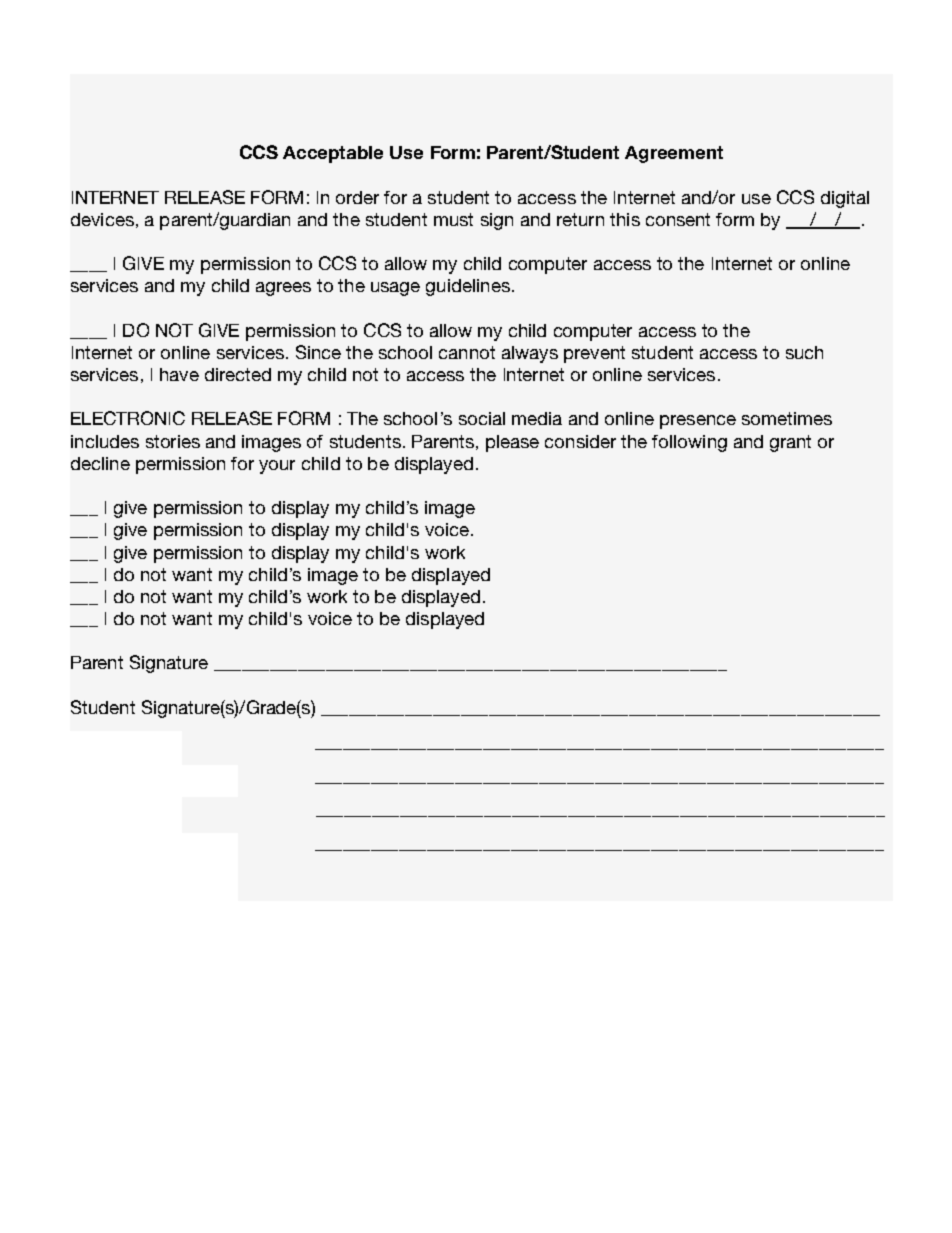  What do you see at coordinates (333, 154) in the page?
I see `Acceptable` at bounding box center [333, 154].
